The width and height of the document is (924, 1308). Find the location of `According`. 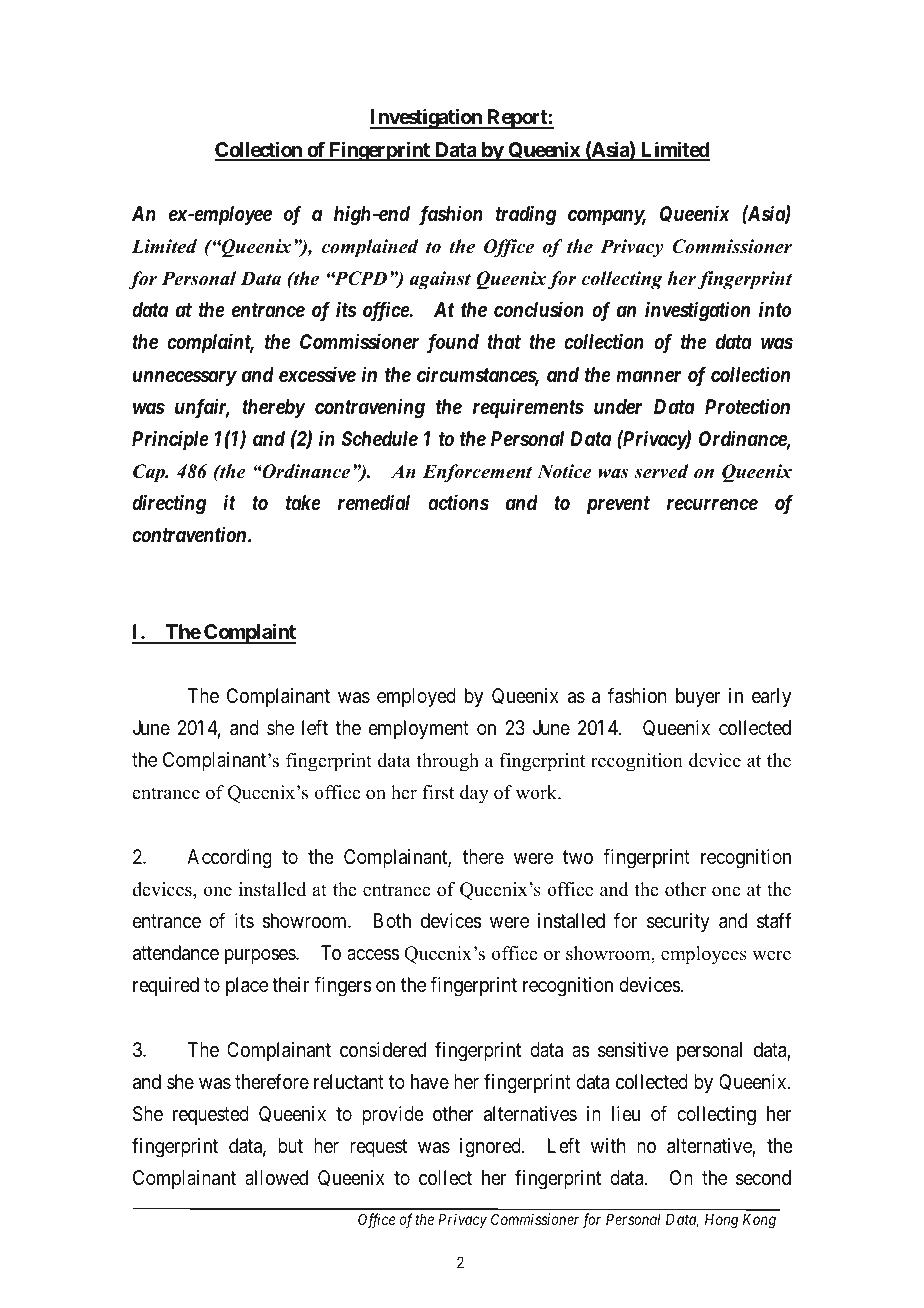

According is located at coordinates (229, 859).
